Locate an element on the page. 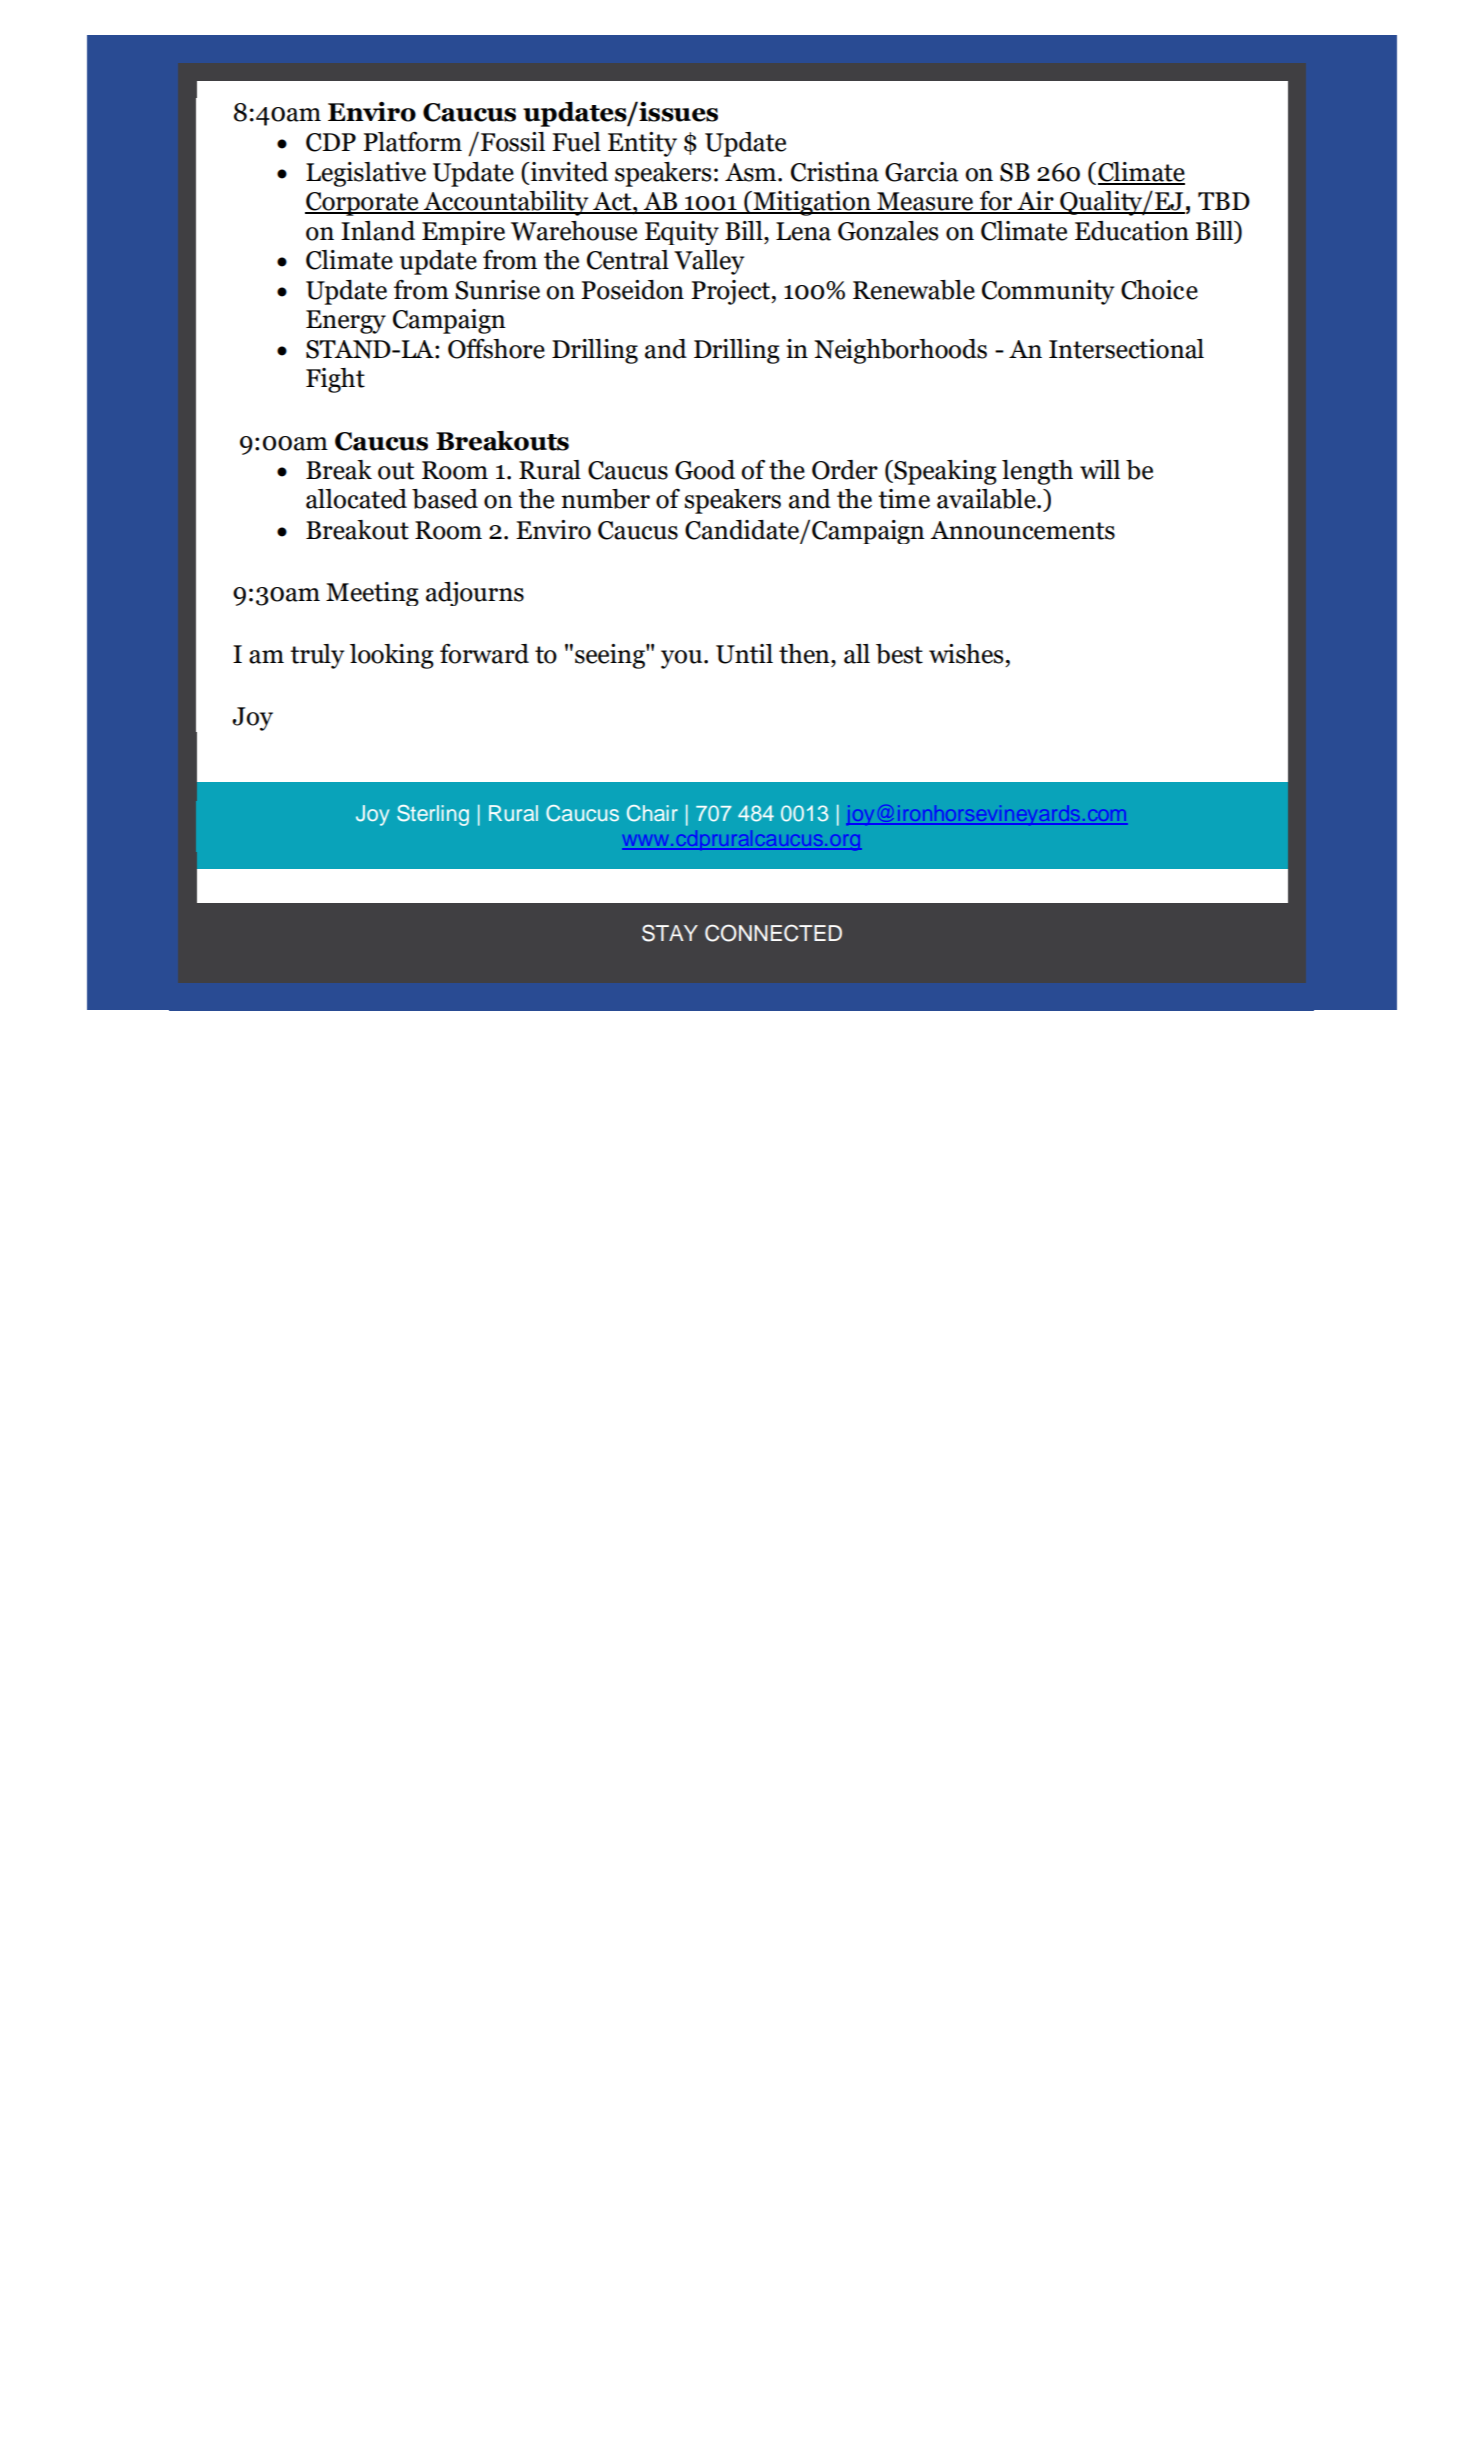  based is located at coordinates (445, 499).
